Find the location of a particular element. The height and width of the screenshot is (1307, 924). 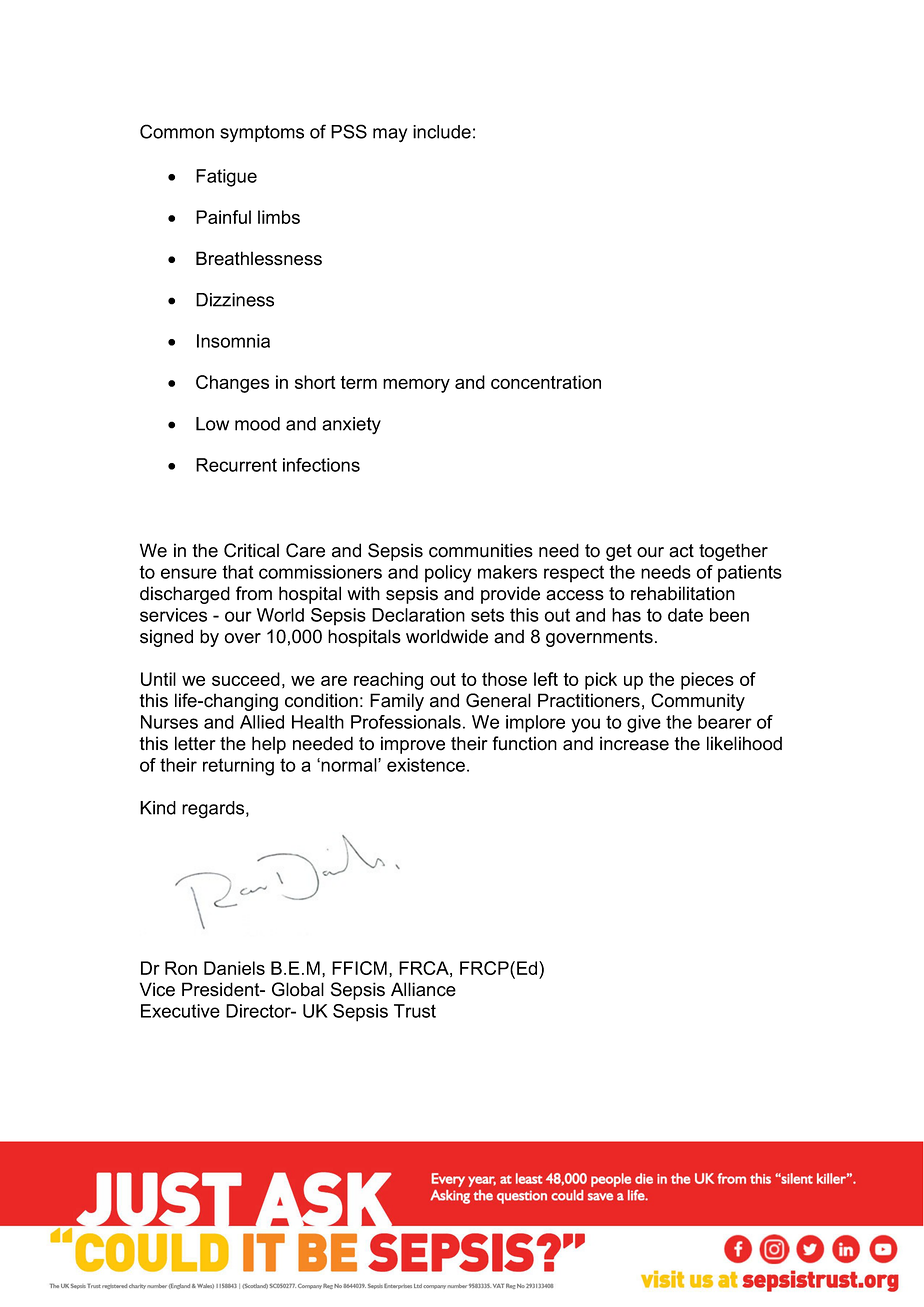

existence is located at coordinates (426, 765).
